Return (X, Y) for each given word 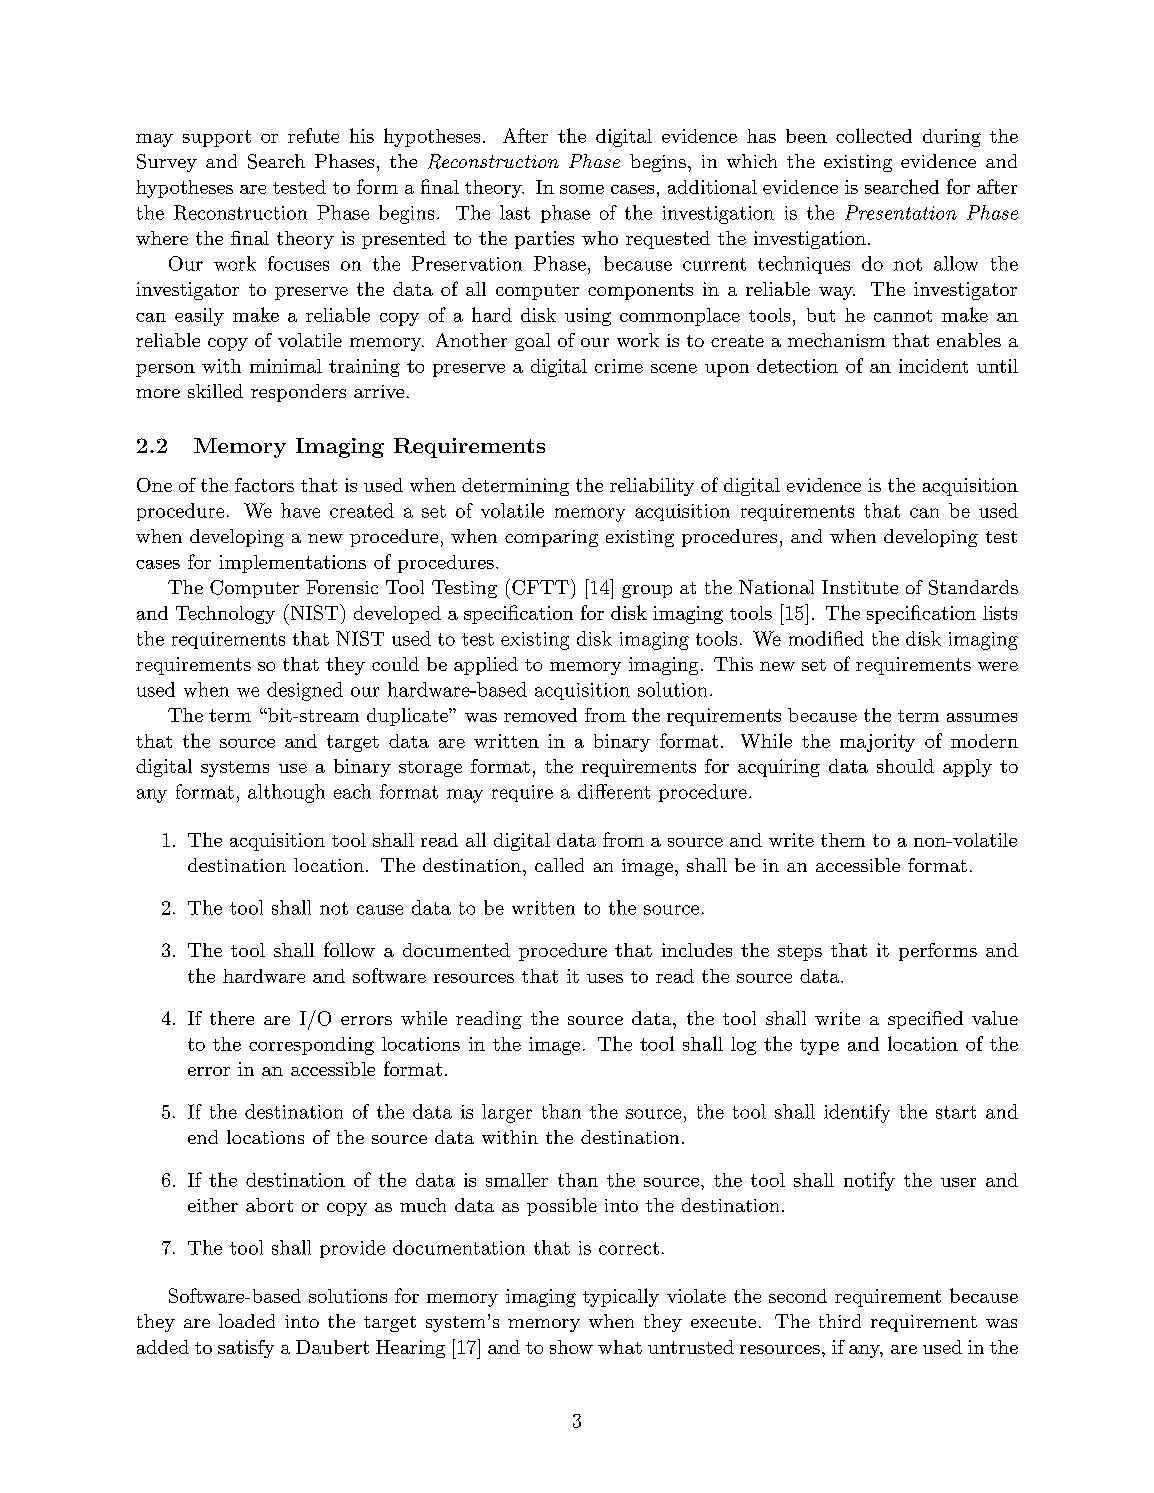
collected (874, 135)
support (217, 138)
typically (621, 1297)
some (582, 189)
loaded (247, 1321)
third (840, 1321)
